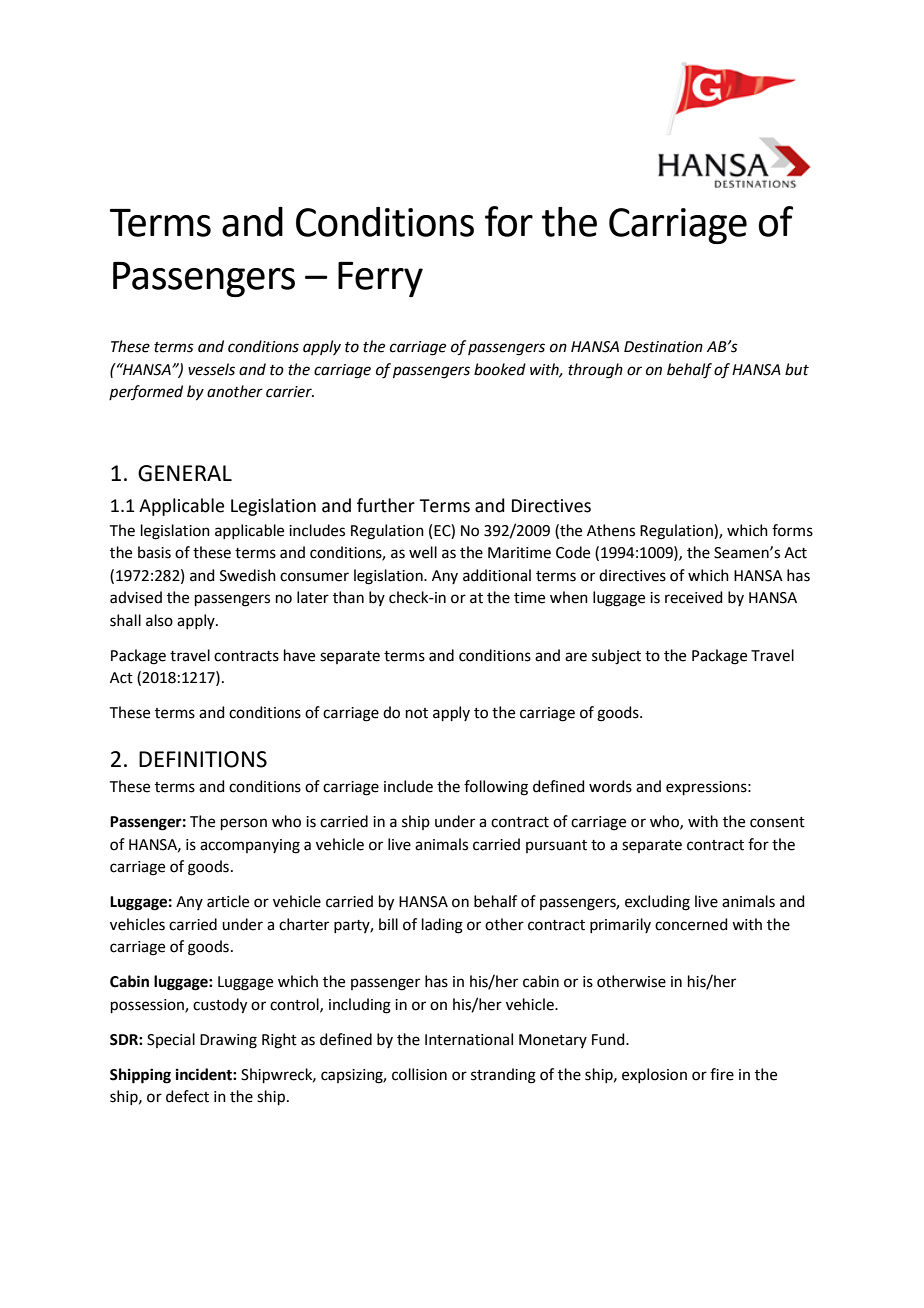 The height and width of the screenshot is (1308, 924). What do you see at coordinates (616, 657) in the screenshot?
I see `subject` at bounding box center [616, 657].
